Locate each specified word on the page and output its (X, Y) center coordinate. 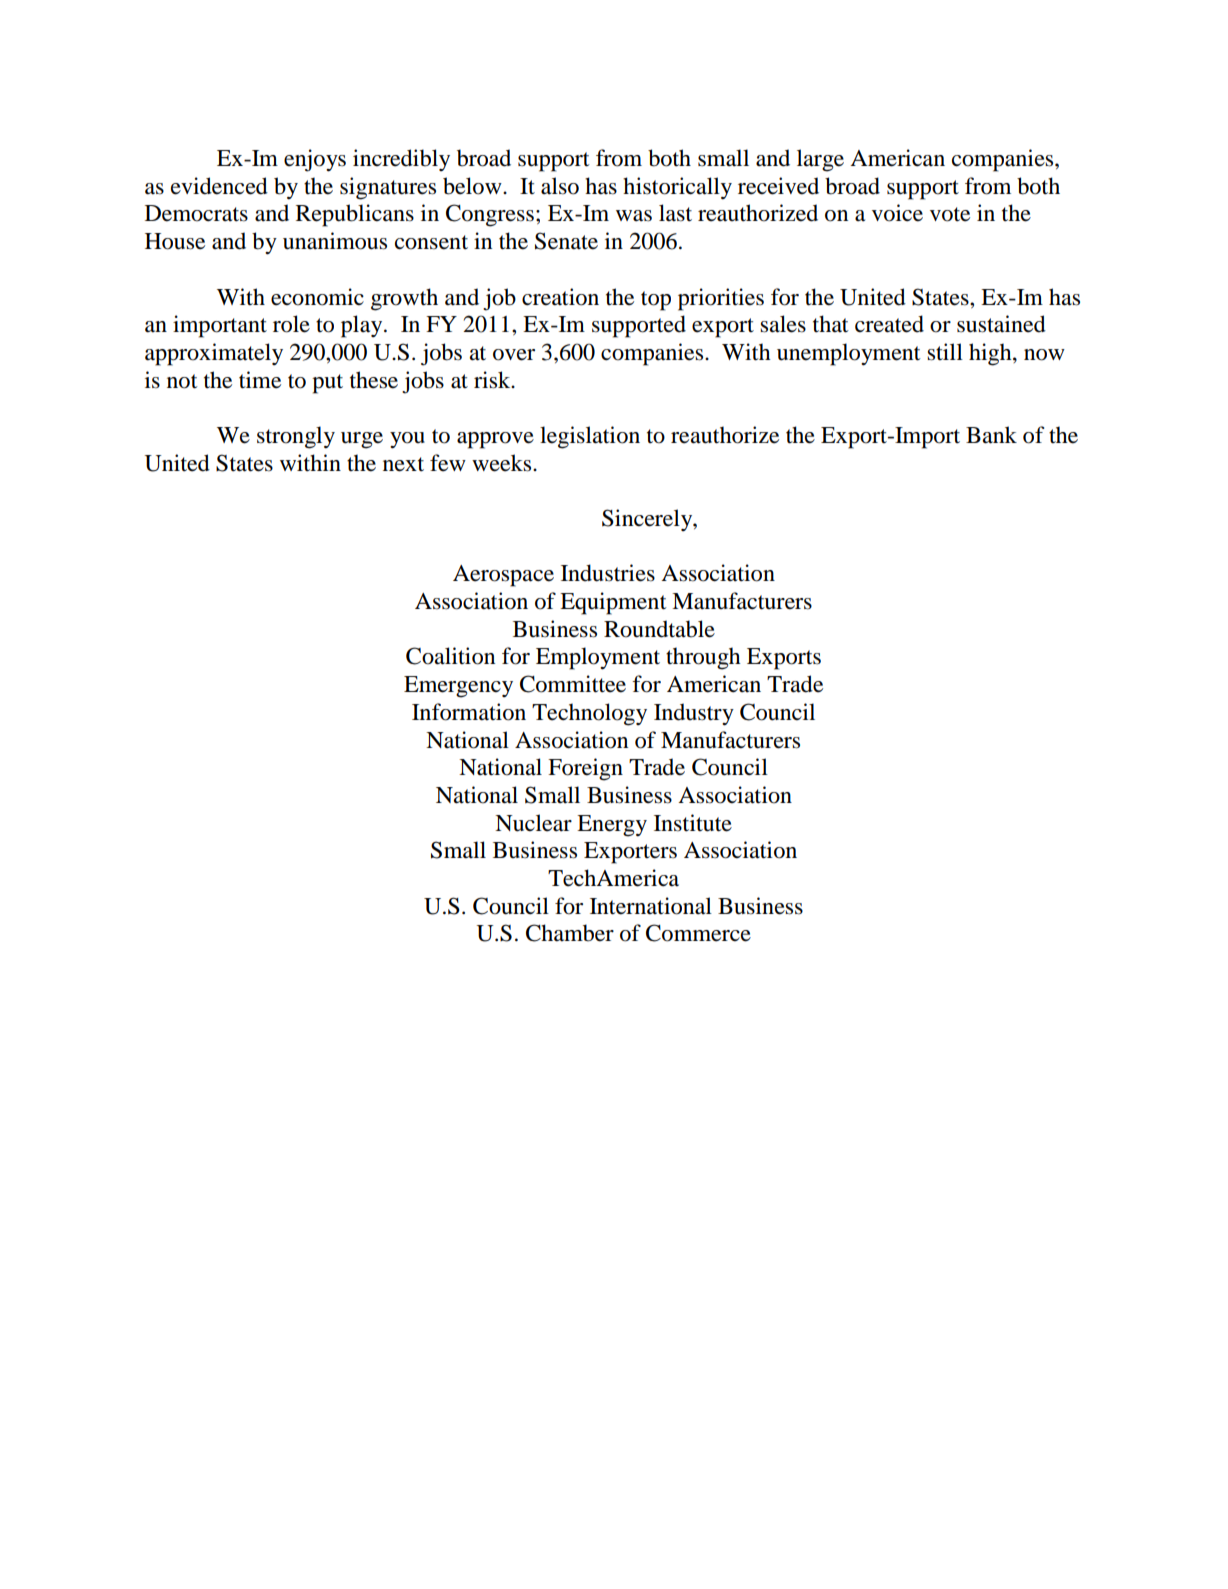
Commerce (698, 933)
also (560, 186)
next (403, 464)
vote (950, 214)
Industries (608, 573)
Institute (693, 823)
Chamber (570, 933)
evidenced (219, 186)
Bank (991, 435)
